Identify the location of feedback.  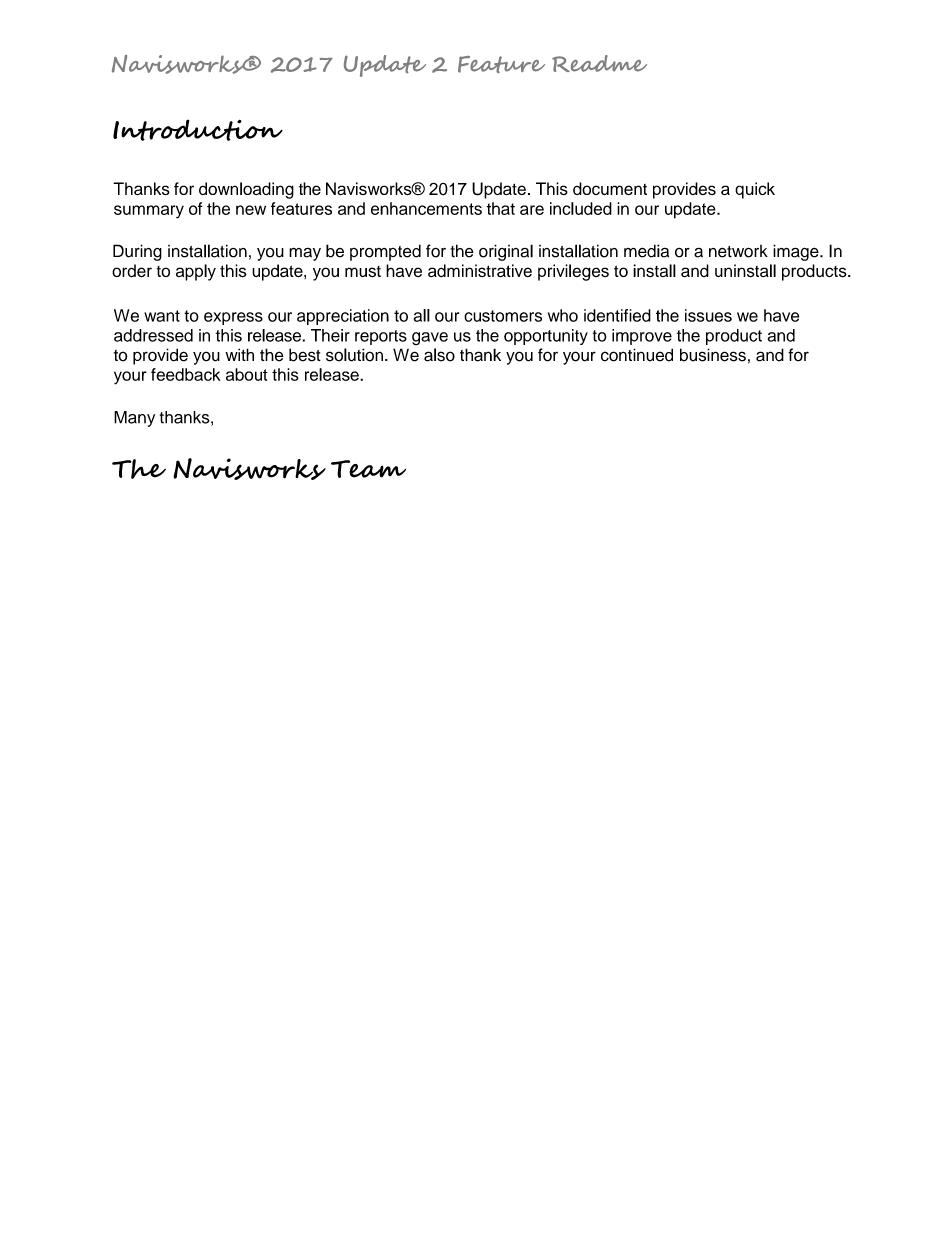
(185, 374).
